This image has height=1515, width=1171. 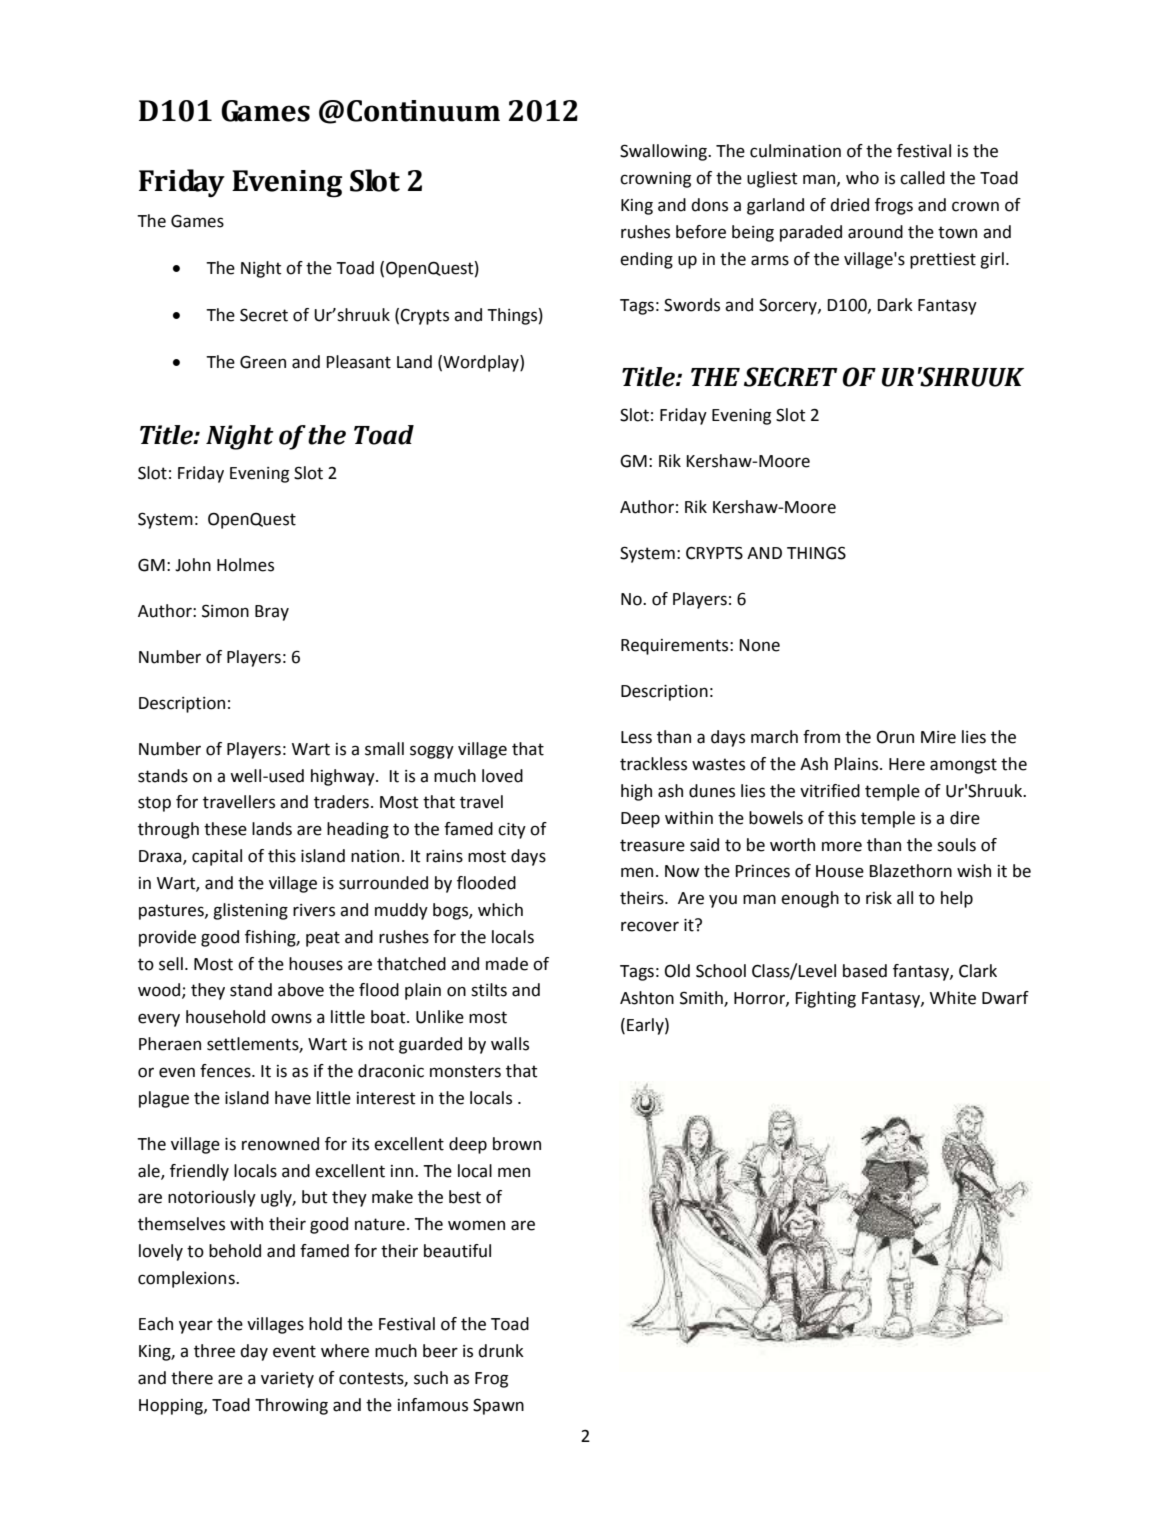 What do you see at coordinates (423, 111) in the image?
I see `Continuum` at bounding box center [423, 111].
